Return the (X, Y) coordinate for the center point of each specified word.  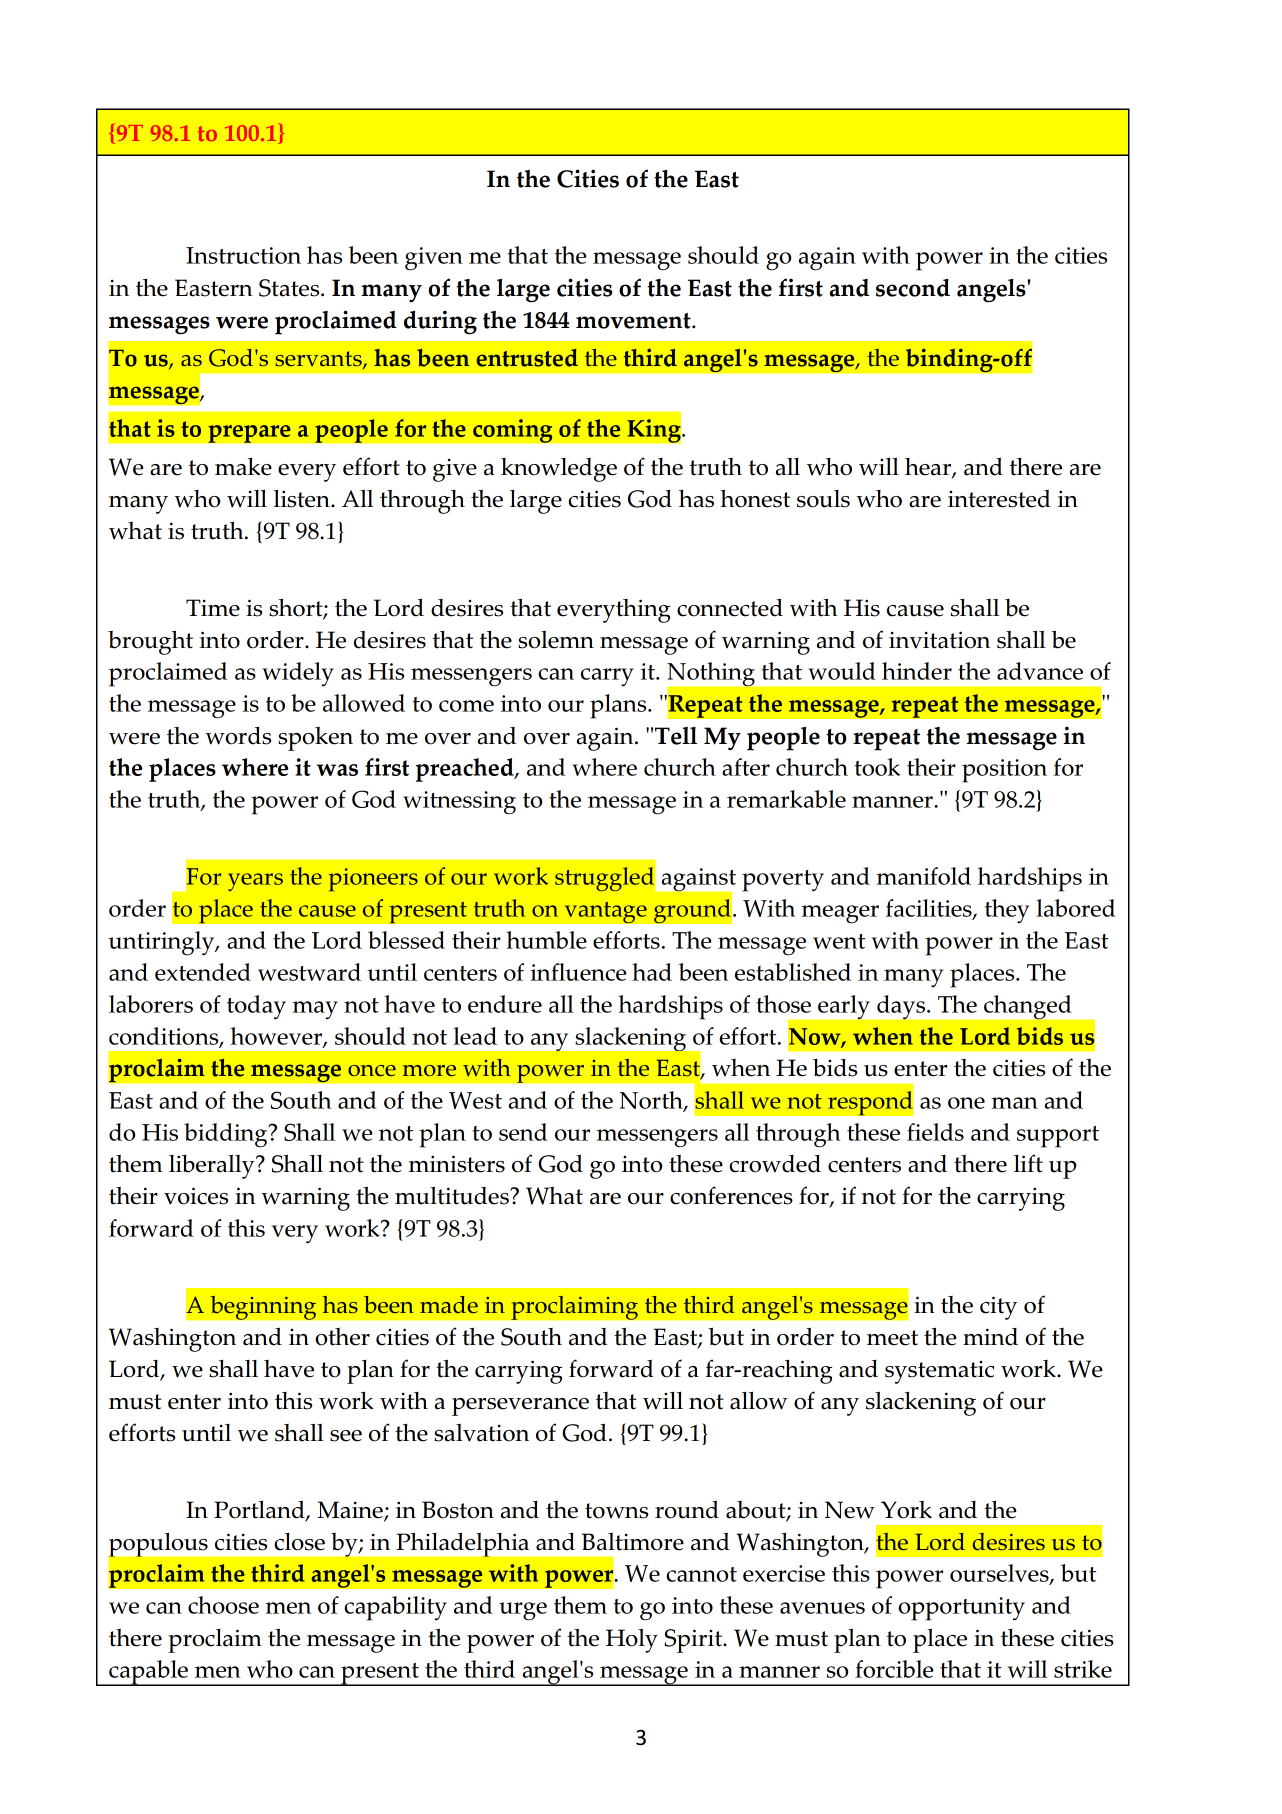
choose (223, 1605)
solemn (556, 640)
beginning (263, 1307)
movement (634, 321)
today (256, 1007)
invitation (939, 640)
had (652, 972)
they (1007, 911)
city (998, 1308)
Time (213, 608)
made (449, 1304)
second (913, 288)
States (290, 288)
